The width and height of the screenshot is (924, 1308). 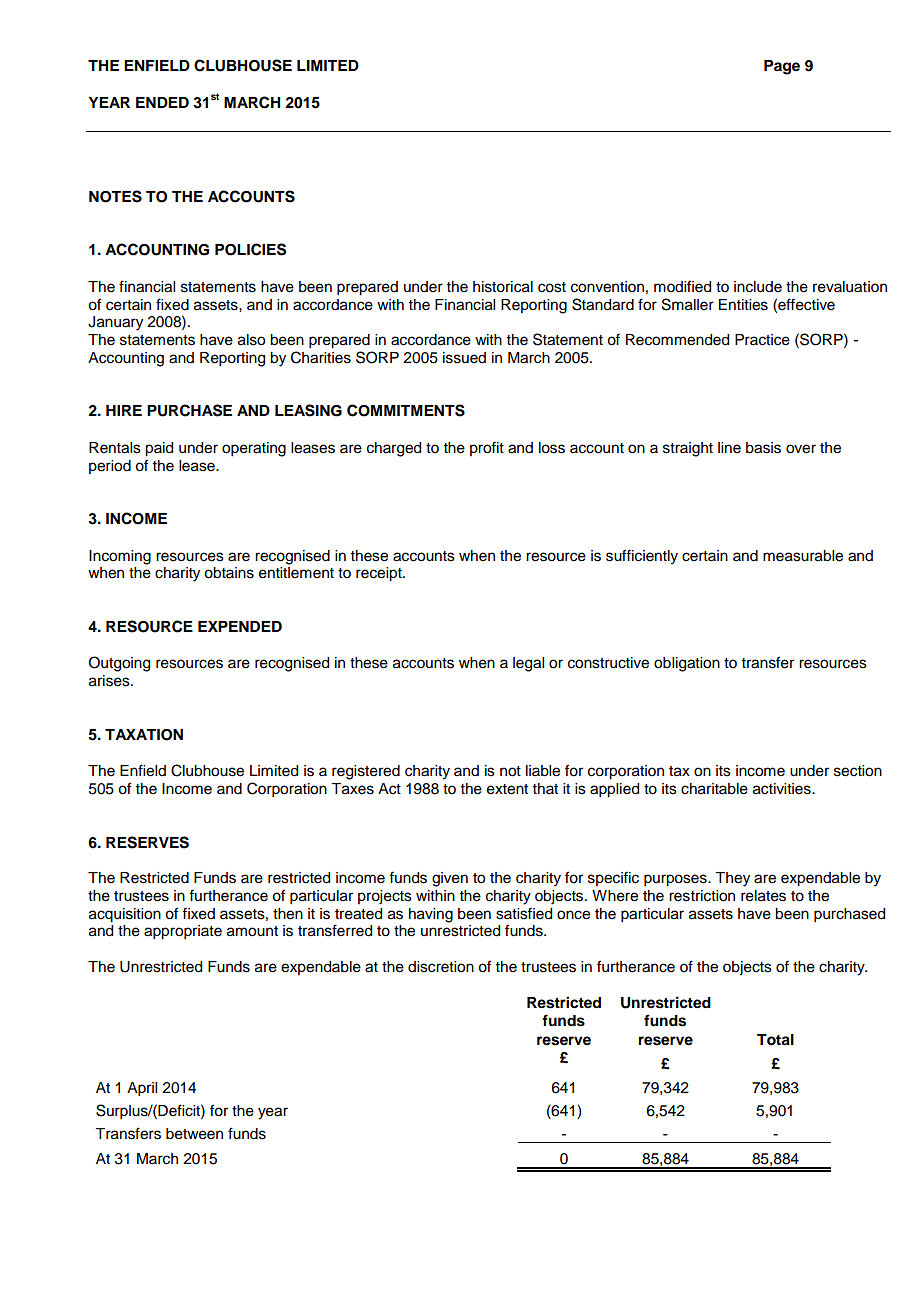 What do you see at coordinates (783, 789) in the screenshot?
I see `activities` at bounding box center [783, 789].
